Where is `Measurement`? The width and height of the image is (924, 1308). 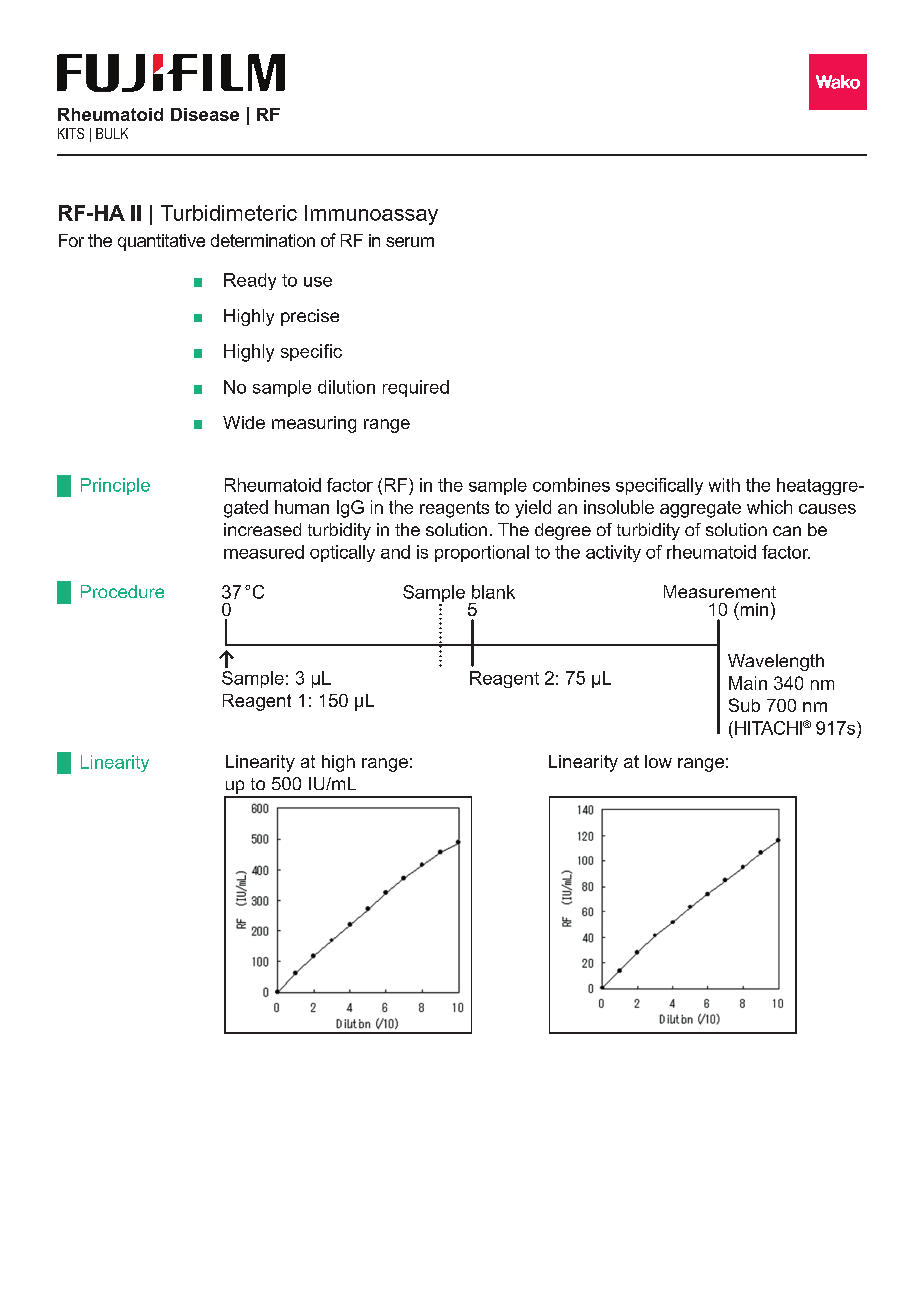
Measurement is located at coordinates (720, 591).
